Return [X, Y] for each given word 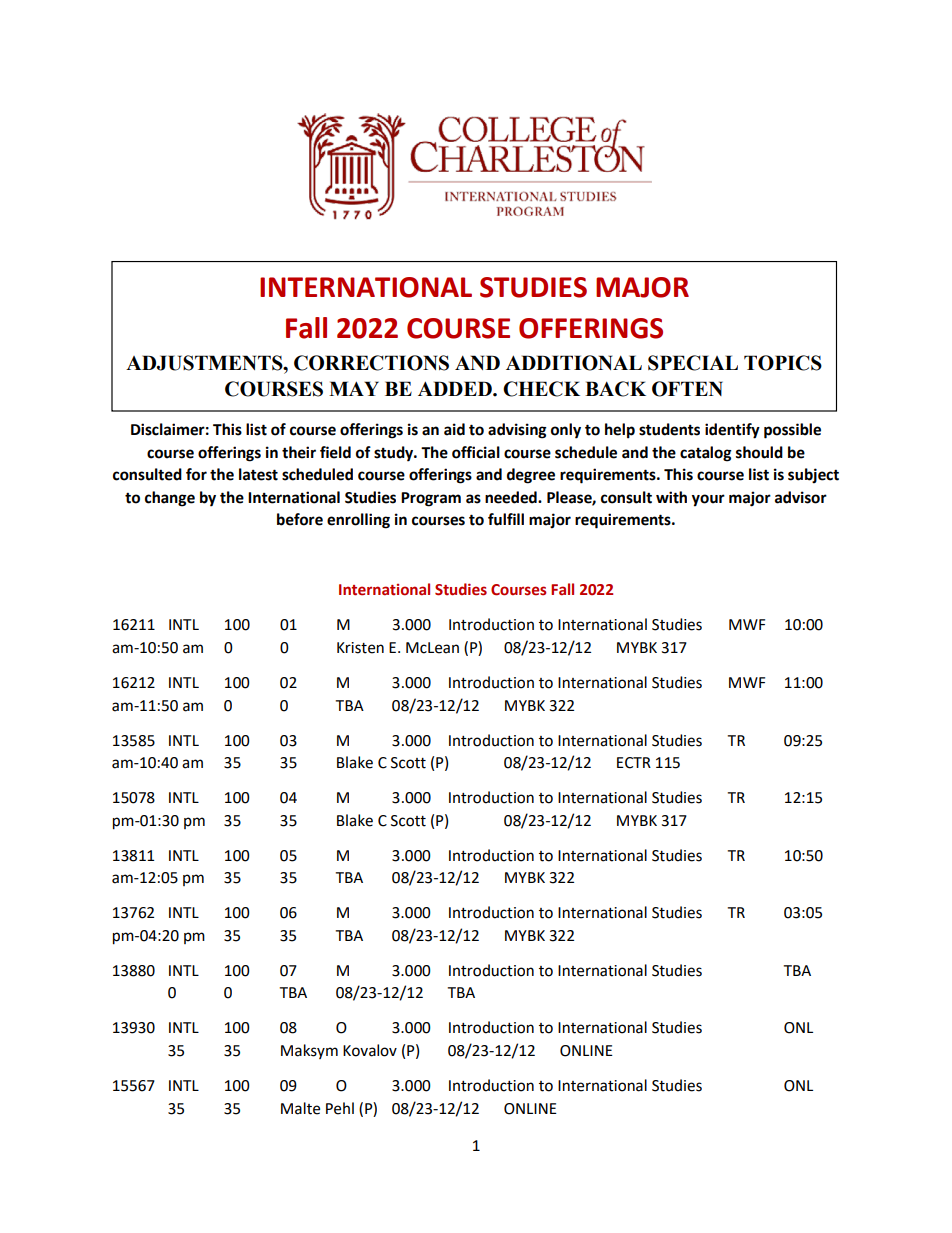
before [300, 519]
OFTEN [687, 389]
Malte [300, 1108]
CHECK [541, 389]
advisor [801, 497]
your [708, 500]
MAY [354, 388]
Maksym [309, 1051]
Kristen [360, 648]
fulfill [506, 519]
